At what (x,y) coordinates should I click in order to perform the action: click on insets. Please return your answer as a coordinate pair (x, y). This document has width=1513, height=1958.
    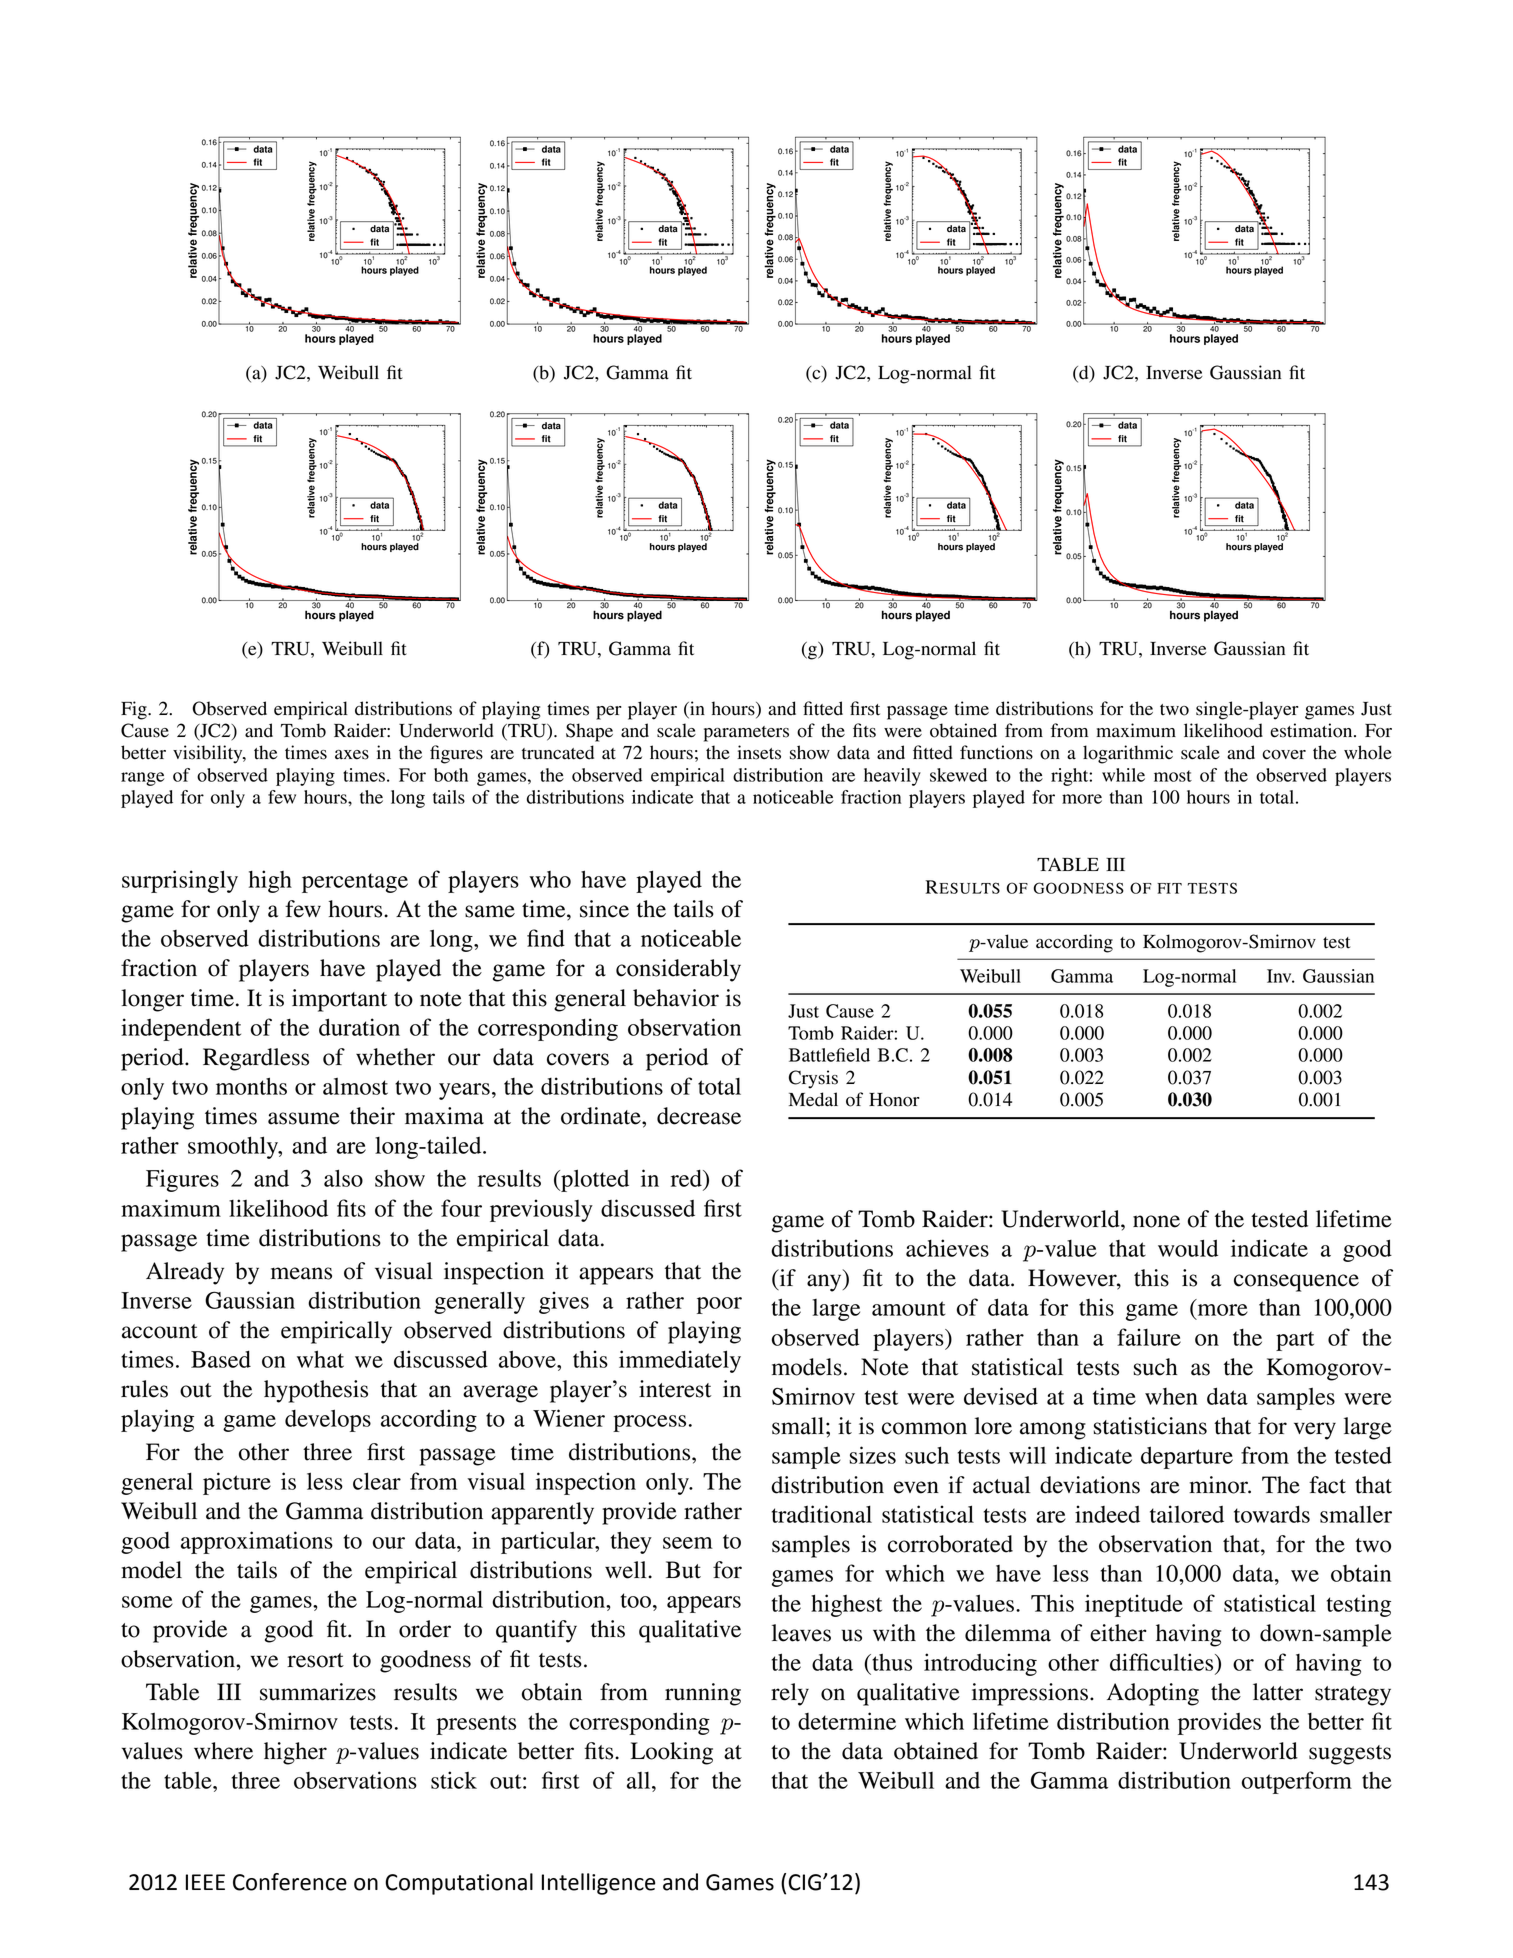
    Looking at the image, I should click on (759, 752).
